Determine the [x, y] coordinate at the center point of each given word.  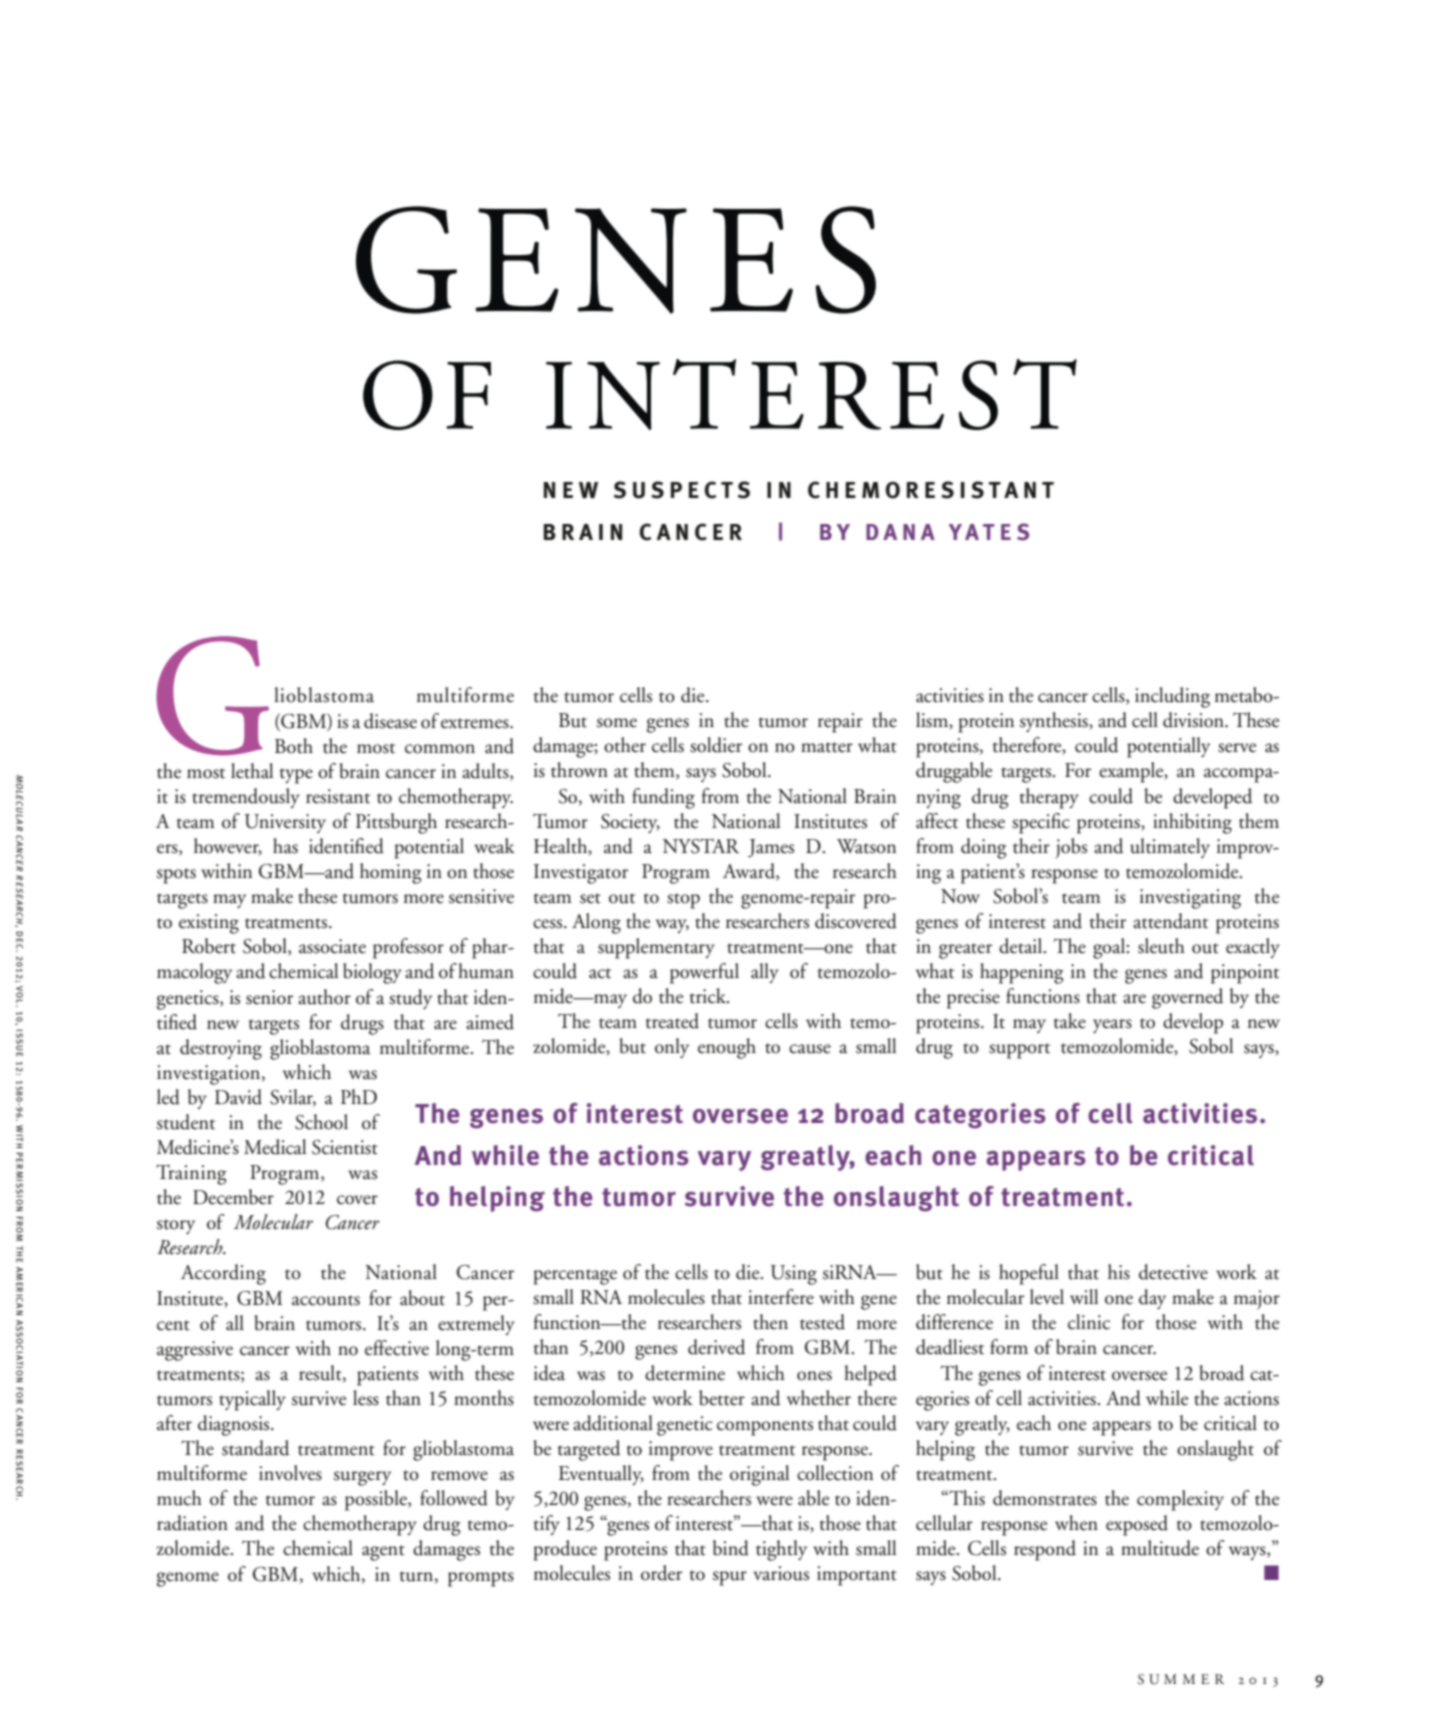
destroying [221, 1049]
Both [294, 746]
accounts [326, 1300]
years [1112, 1026]
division [1195, 720]
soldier [716, 745]
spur [730, 1578]
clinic [1089, 1322]
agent [383, 1553]
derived [716, 1347]
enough [727, 1048]
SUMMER [1181, 1679]
